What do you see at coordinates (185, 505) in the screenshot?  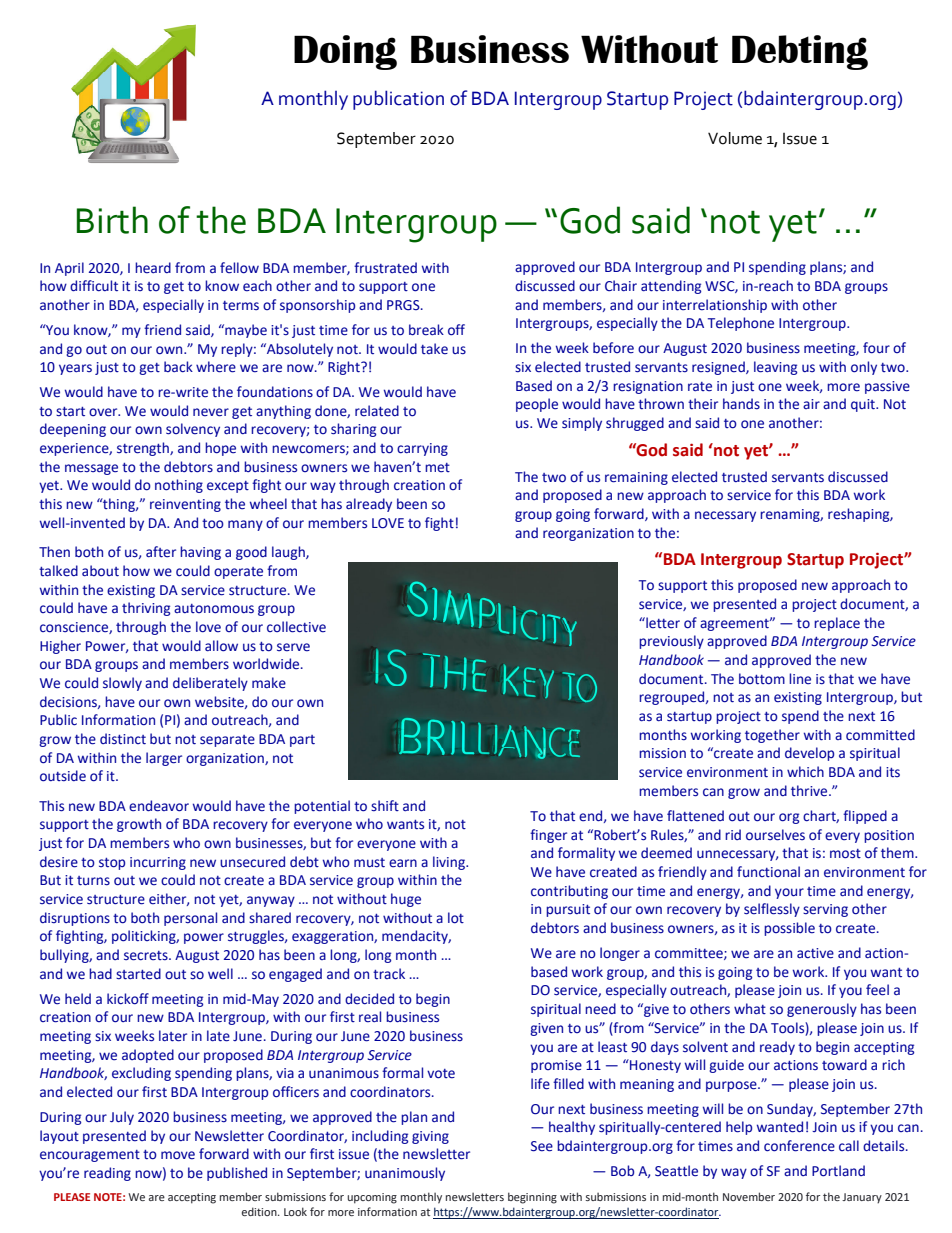 I see `reinventing` at bounding box center [185, 505].
